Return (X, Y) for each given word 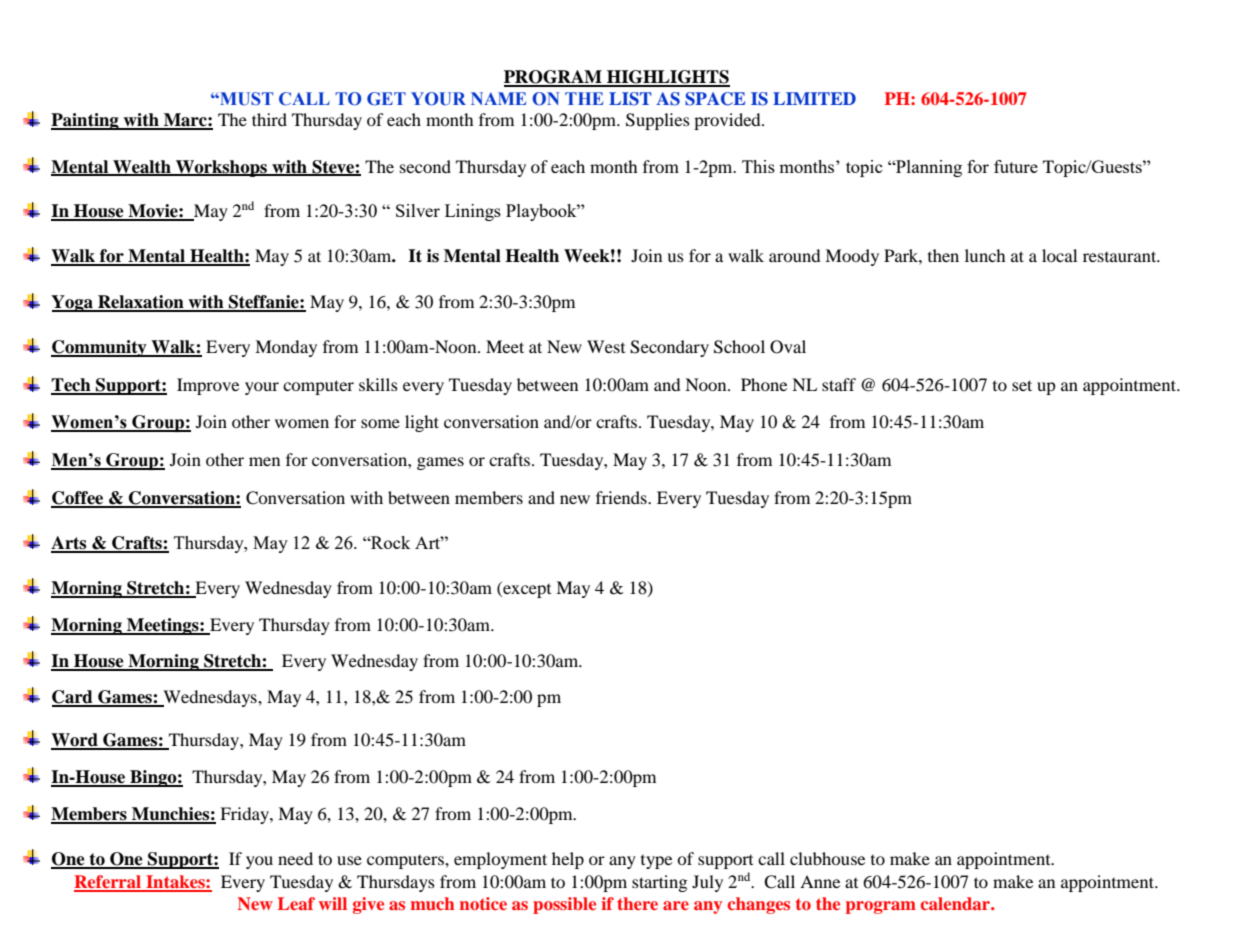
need (295, 858)
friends (622, 497)
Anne (820, 881)
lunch (985, 255)
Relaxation (141, 303)
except (526, 589)
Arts (70, 544)
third (269, 119)
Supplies (658, 121)
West (606, 346)
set (1022, 385)
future (1016, 166)
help (568, 860)
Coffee (78, 499)
